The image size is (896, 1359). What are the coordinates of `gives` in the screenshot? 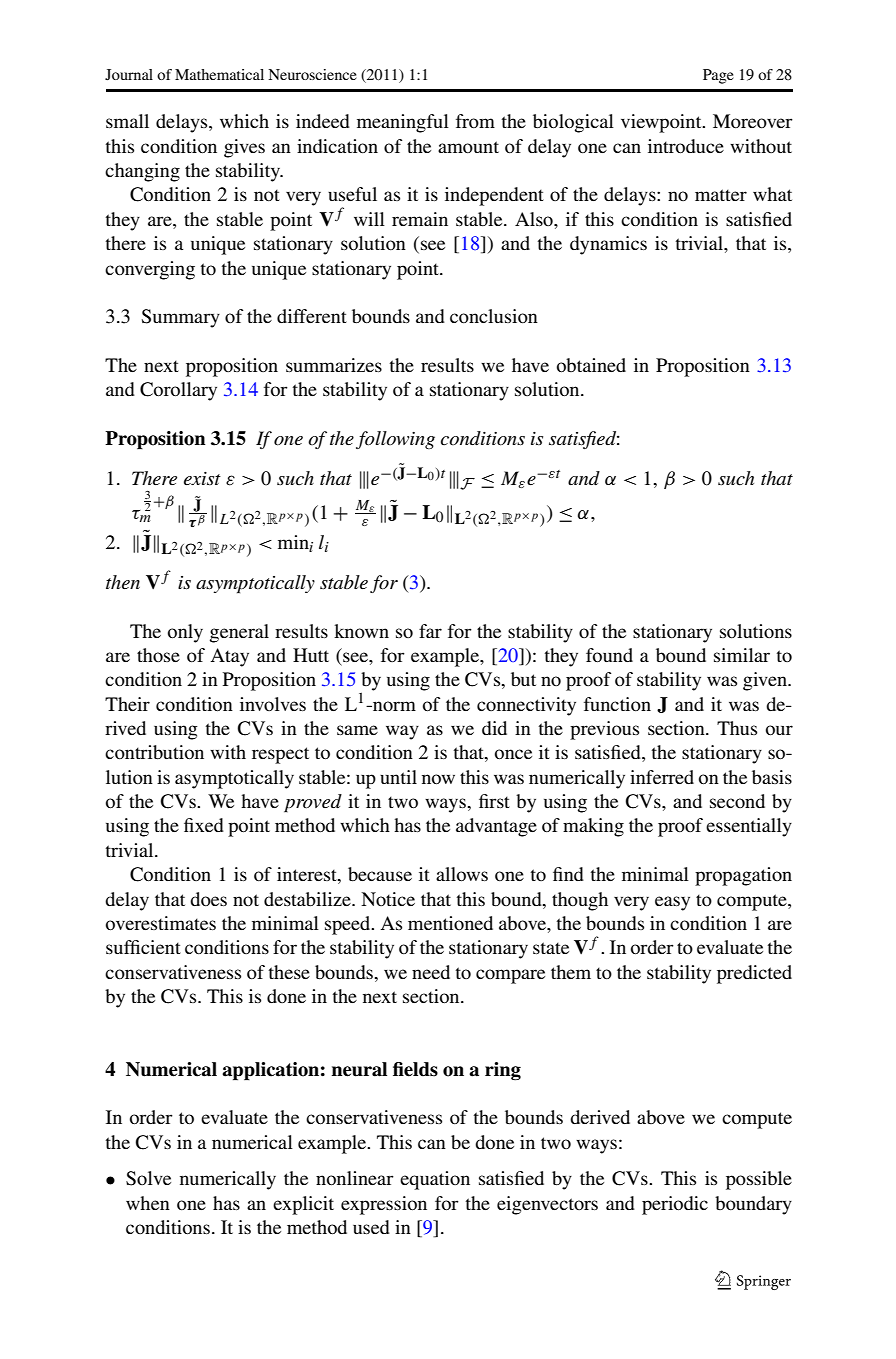 It's located at (244, 148).
